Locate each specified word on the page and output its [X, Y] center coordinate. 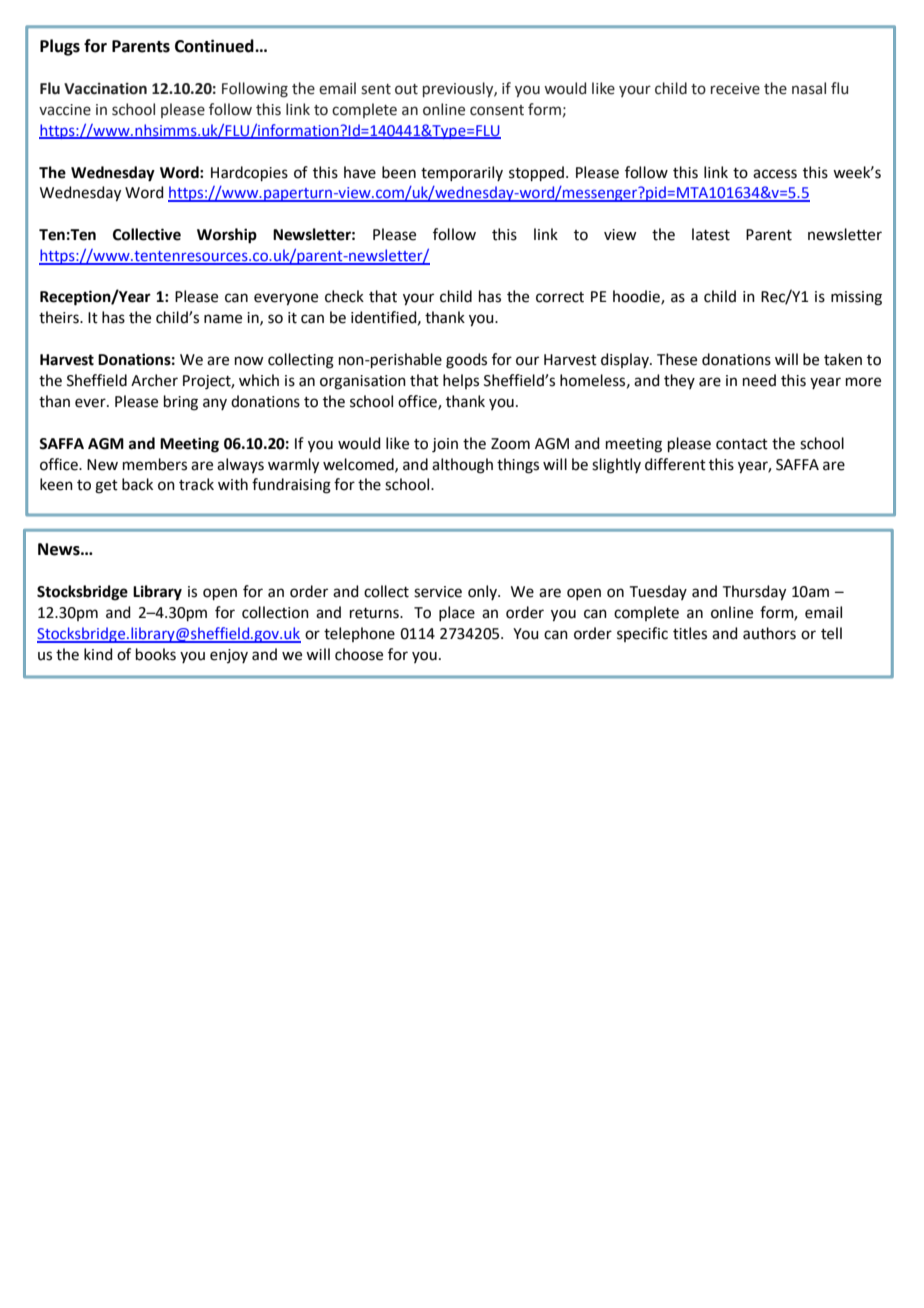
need [759, 380]
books [156, 654]
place [457, 613]
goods [466, 361]
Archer [154, 380]
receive [735, 89]
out [406, 89]
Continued [215, 46]
